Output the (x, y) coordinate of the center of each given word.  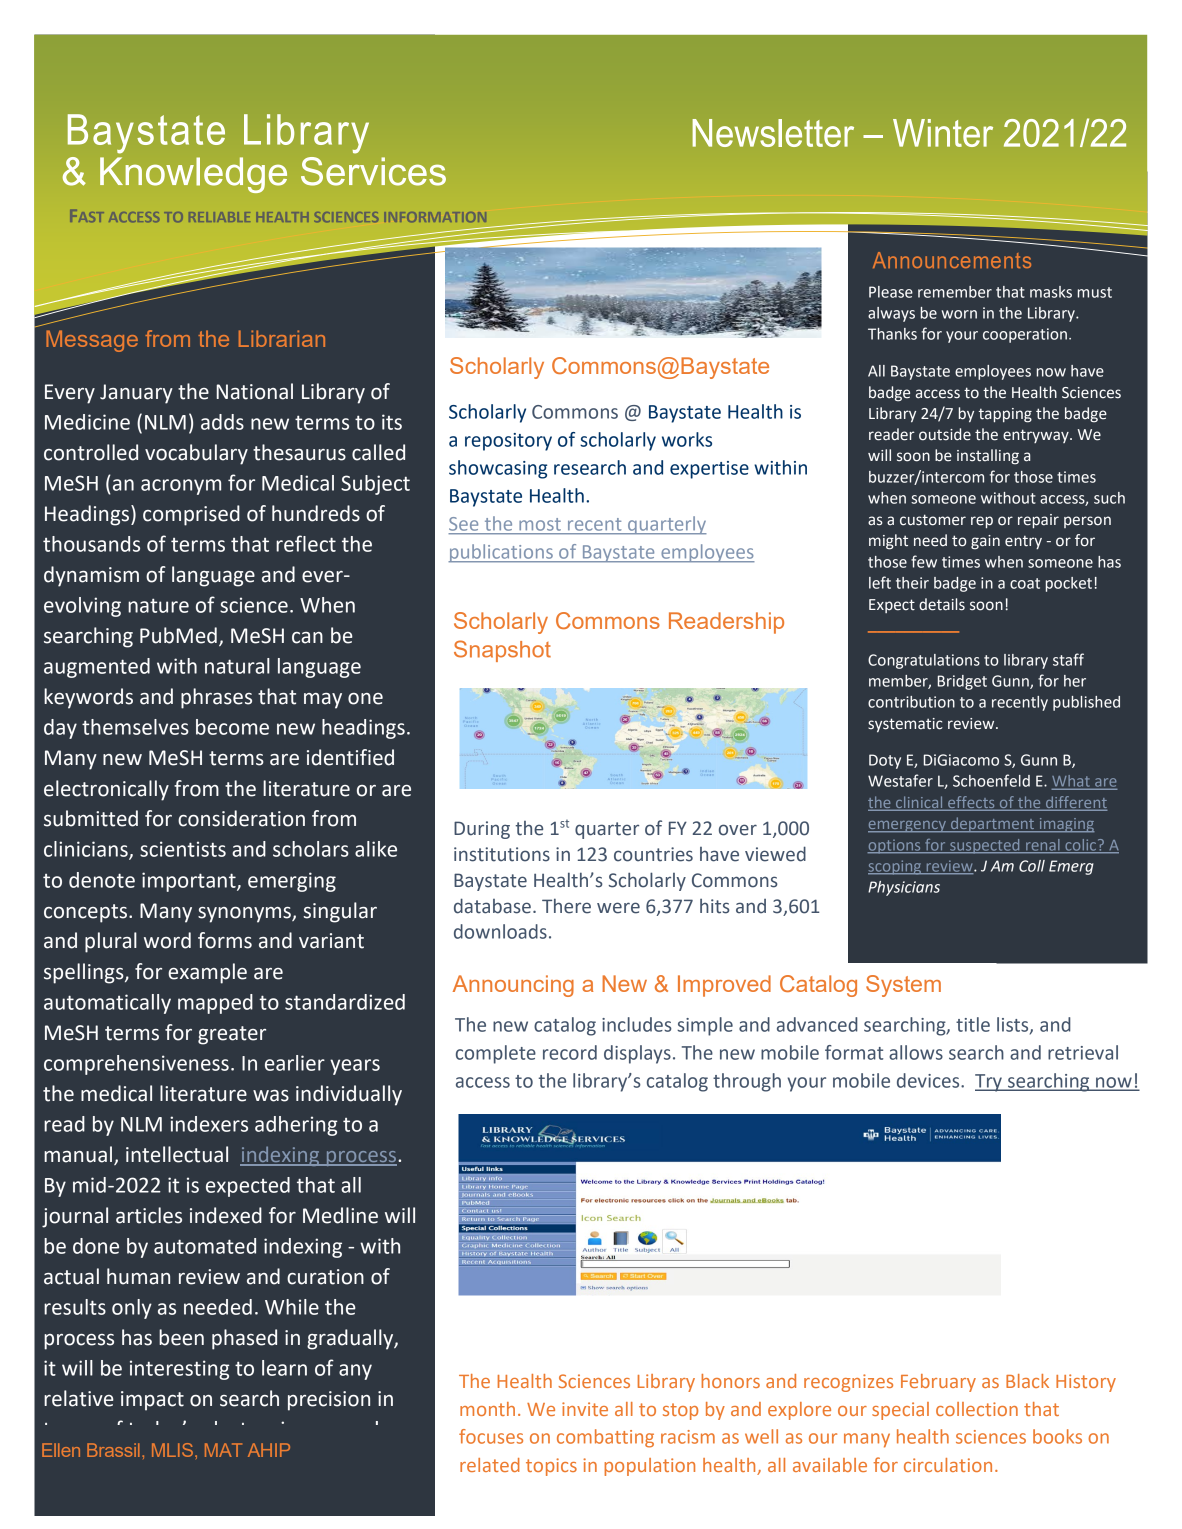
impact (152, 1401)
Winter (943, 133)
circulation (948, 1465)
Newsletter (773, 133)
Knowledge (193, 175)
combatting (605, 1438)
